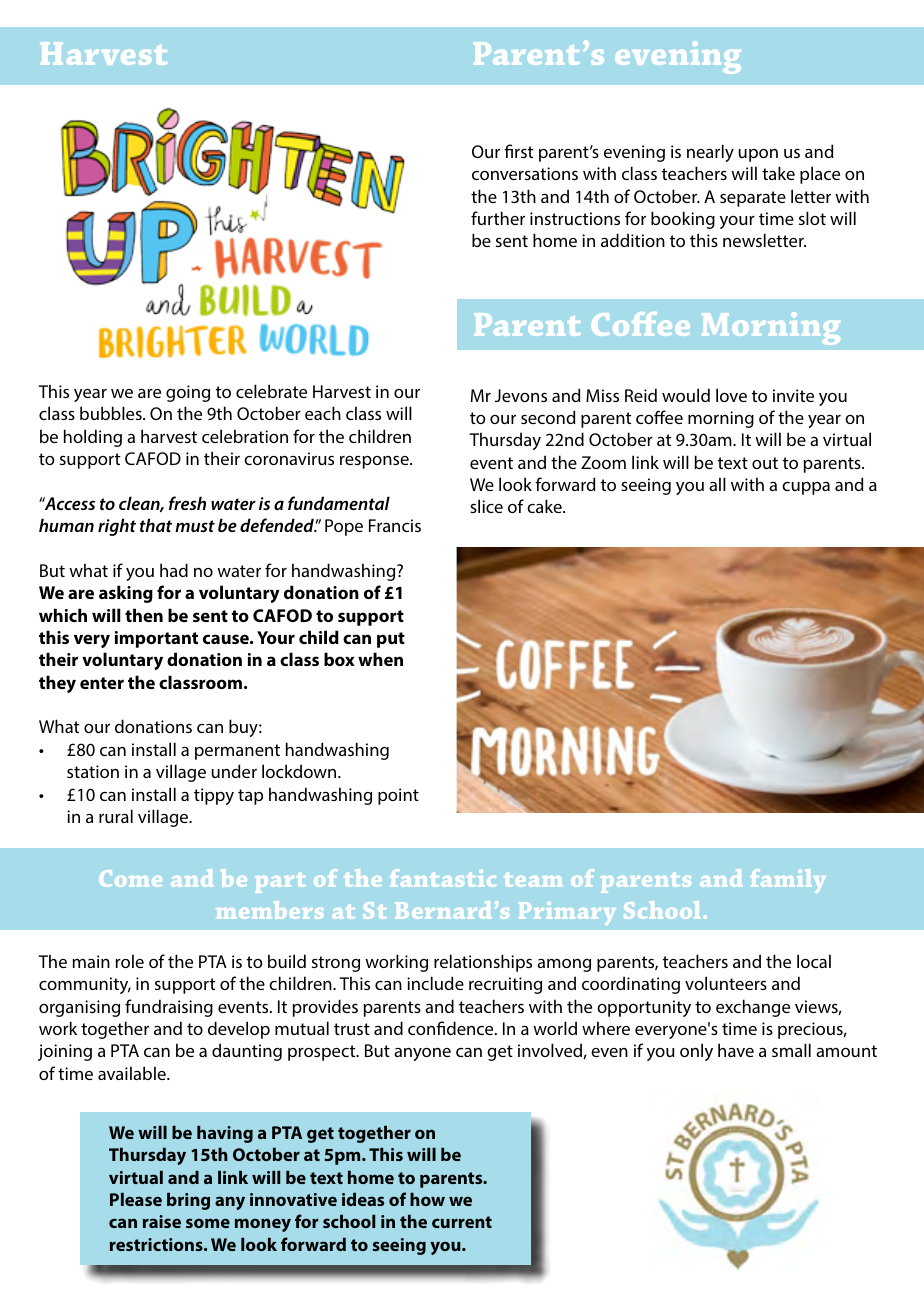 This document has width=924, height=1308. What do you see at coordinates (486, 506) in the document?
I see `slice` at bounding box center [486, 506].
